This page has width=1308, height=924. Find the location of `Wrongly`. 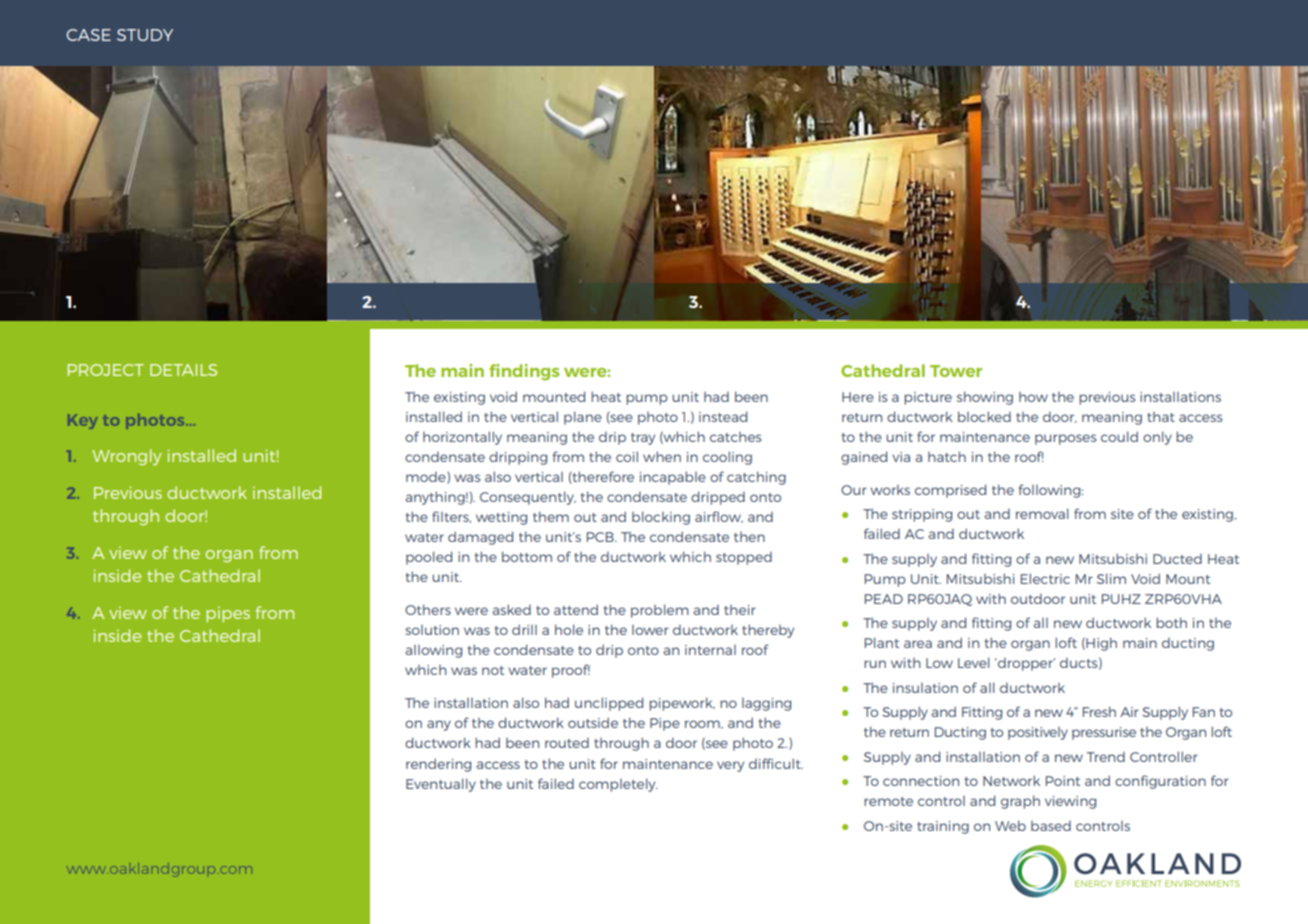

Wrongly is located at coordinates (126, 457).
